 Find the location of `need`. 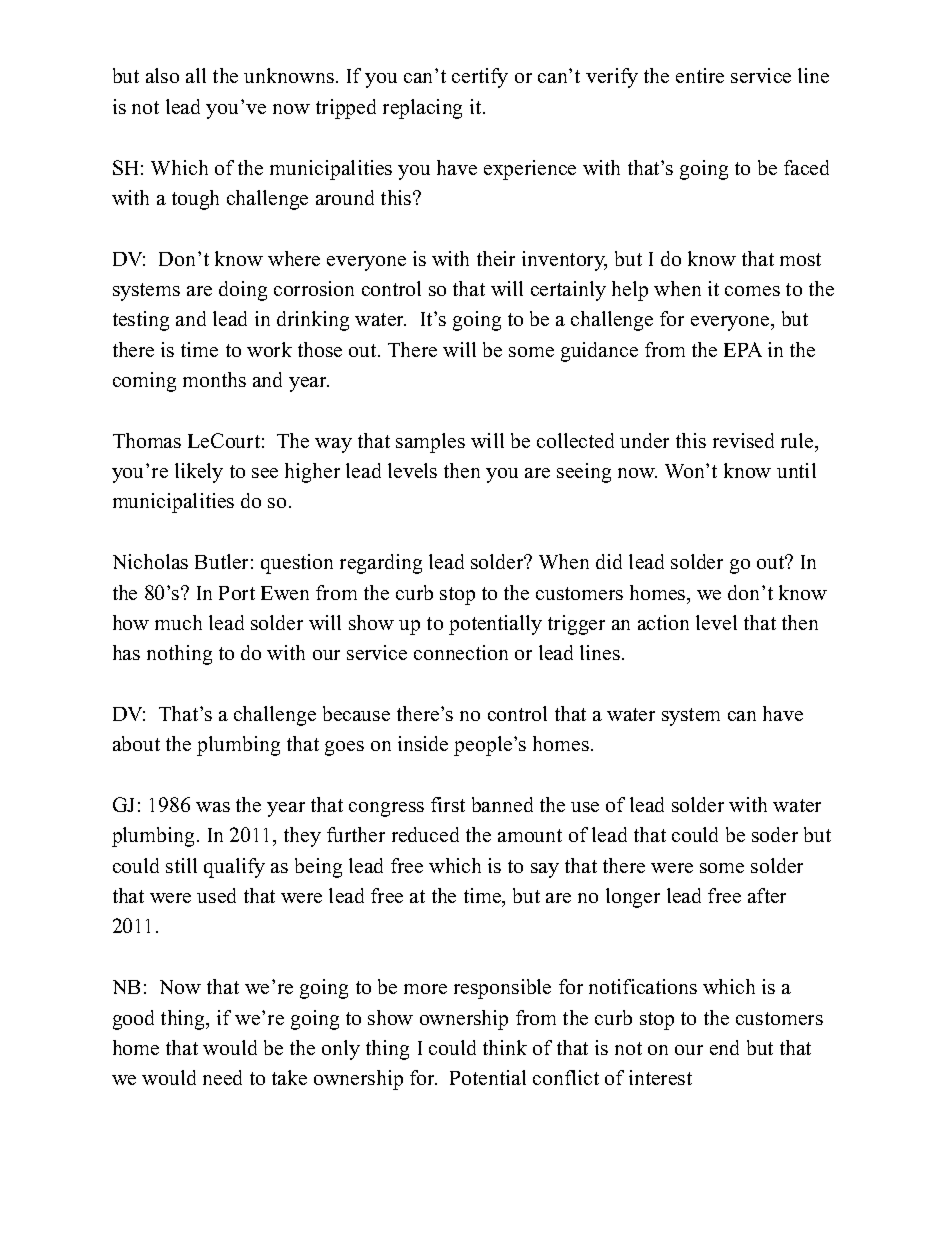

need is located at coordinates (222, 1077).
